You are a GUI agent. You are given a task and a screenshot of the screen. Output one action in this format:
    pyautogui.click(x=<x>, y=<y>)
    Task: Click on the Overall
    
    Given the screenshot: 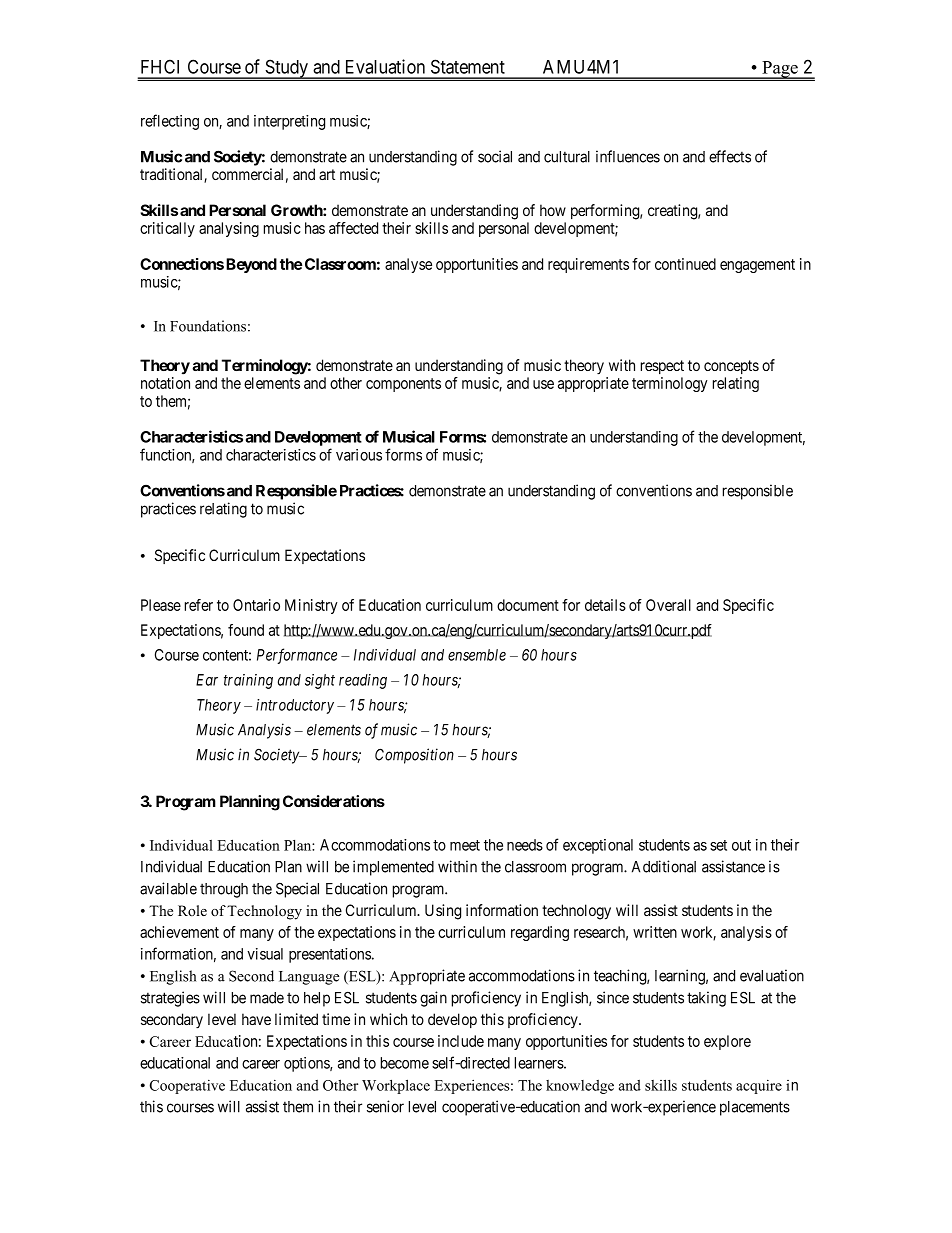 What is the action you would take?
    pyautogui.click(x=668, y=605)
